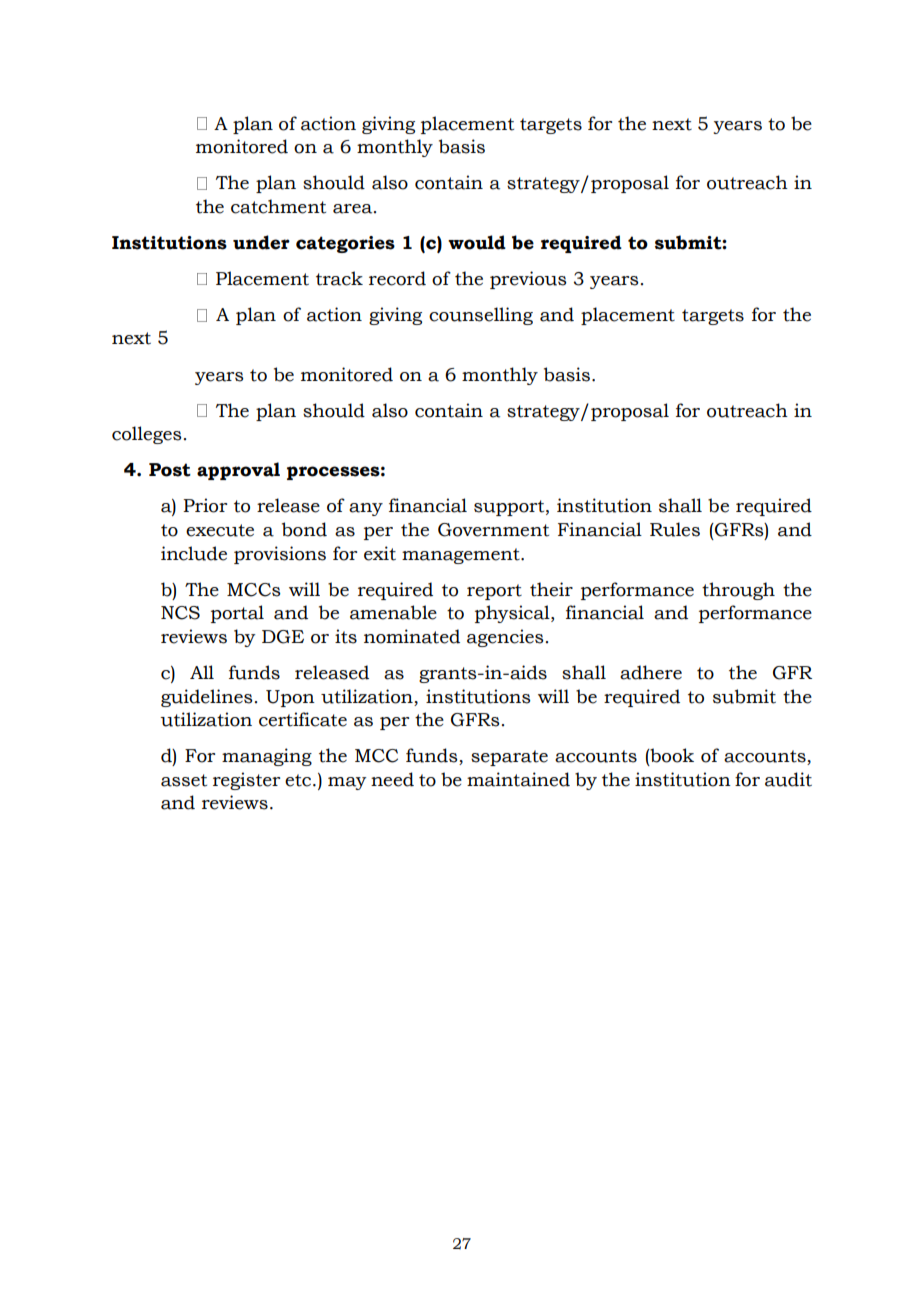  Describe the element at coordinates (675, 529) in the screenshot. I see `Rules` at that location.
